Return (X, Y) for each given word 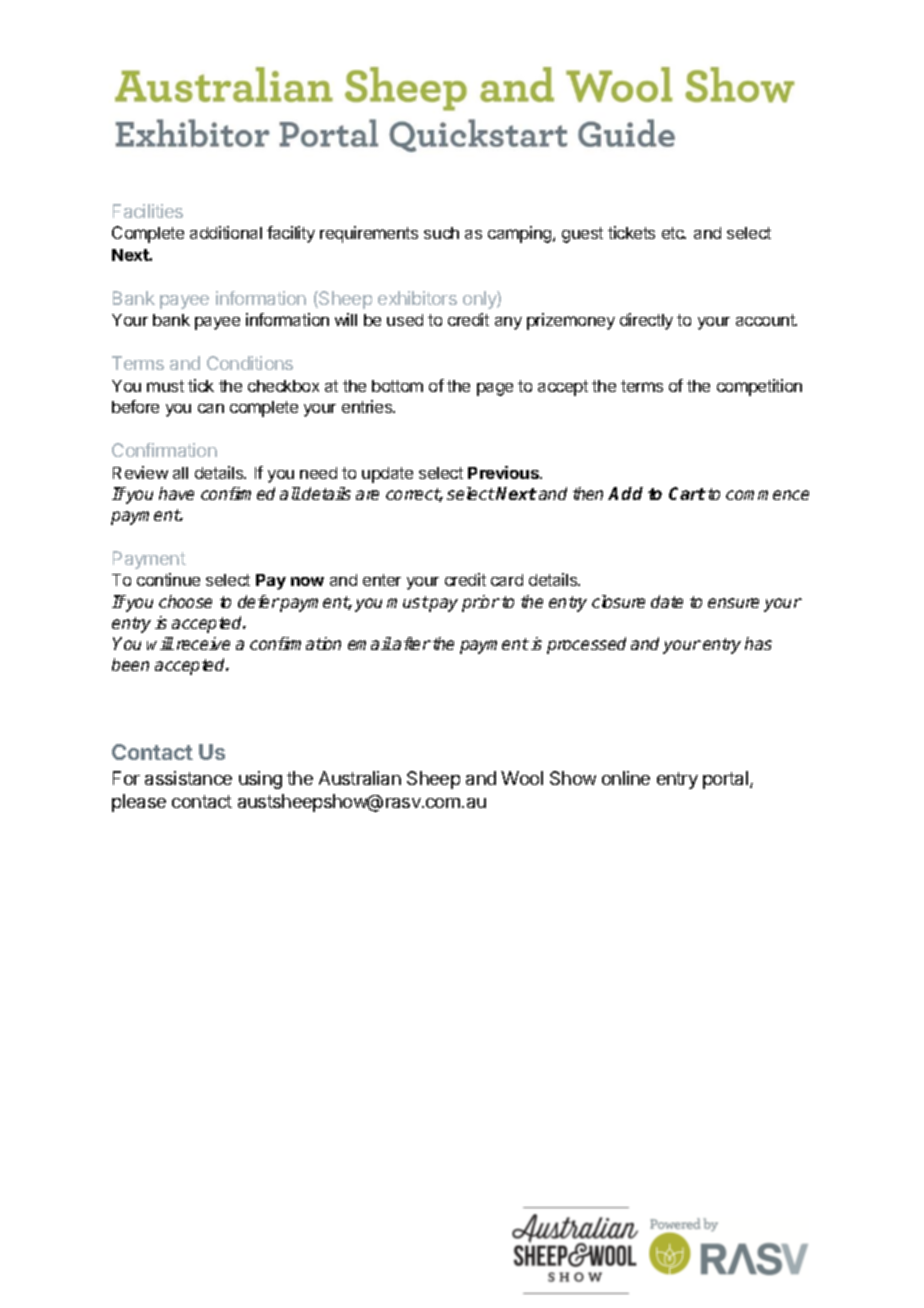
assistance (188, 778)
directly (646, 321)
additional (226, 232)
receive (203, 643)
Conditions (250, 363)
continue (168, 579)
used (405, 320)
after (411, 643)
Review (140, 472)
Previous (505, 472)
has (758, 643)
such (441, 233)
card (507, 580)
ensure (733, 603)
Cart (687, 493)
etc (674, 233)
